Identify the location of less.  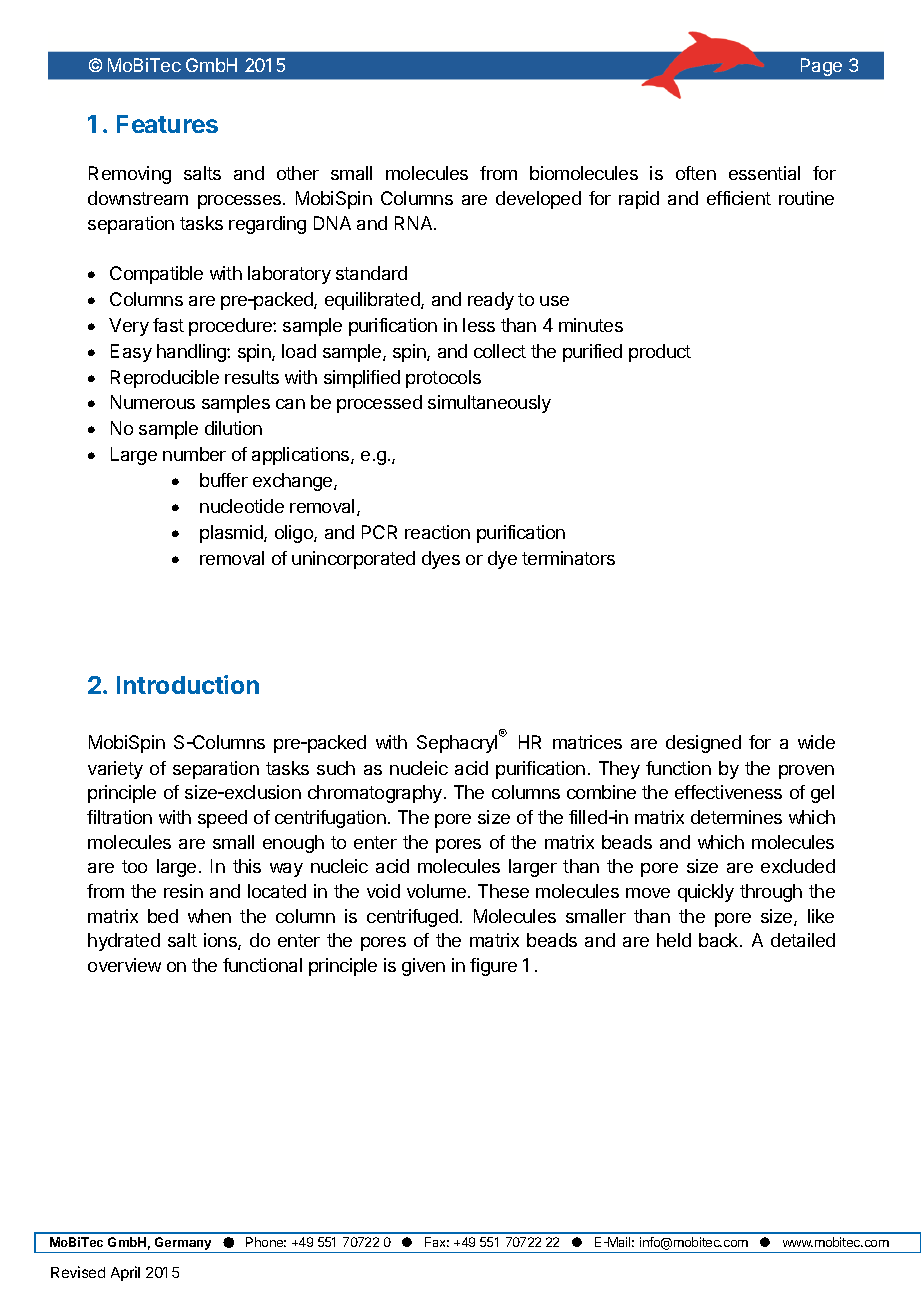
(479, 325).
